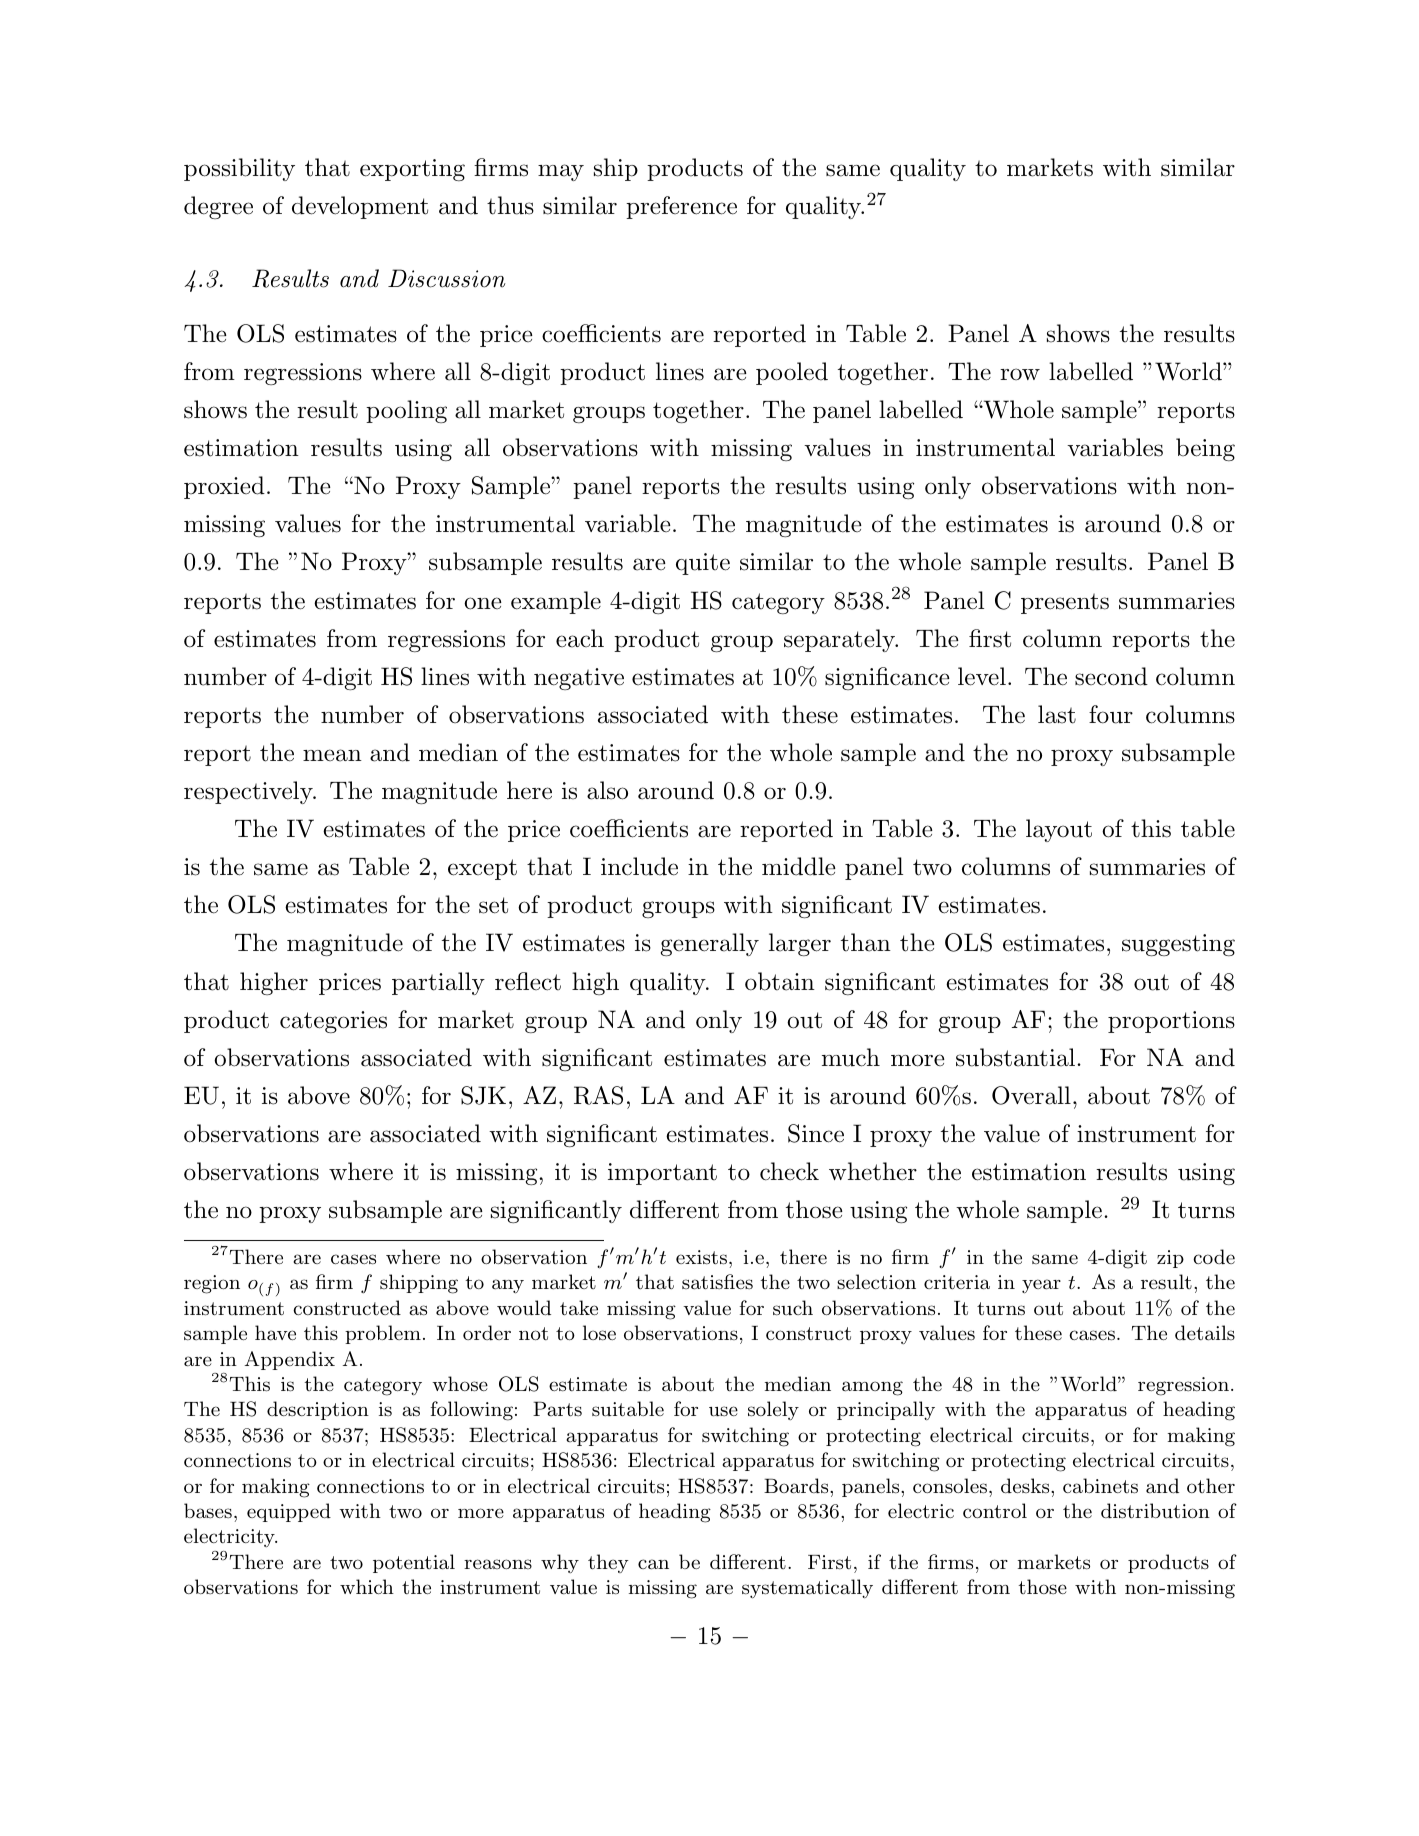  I want to click on categories, so click(333, 1022).
